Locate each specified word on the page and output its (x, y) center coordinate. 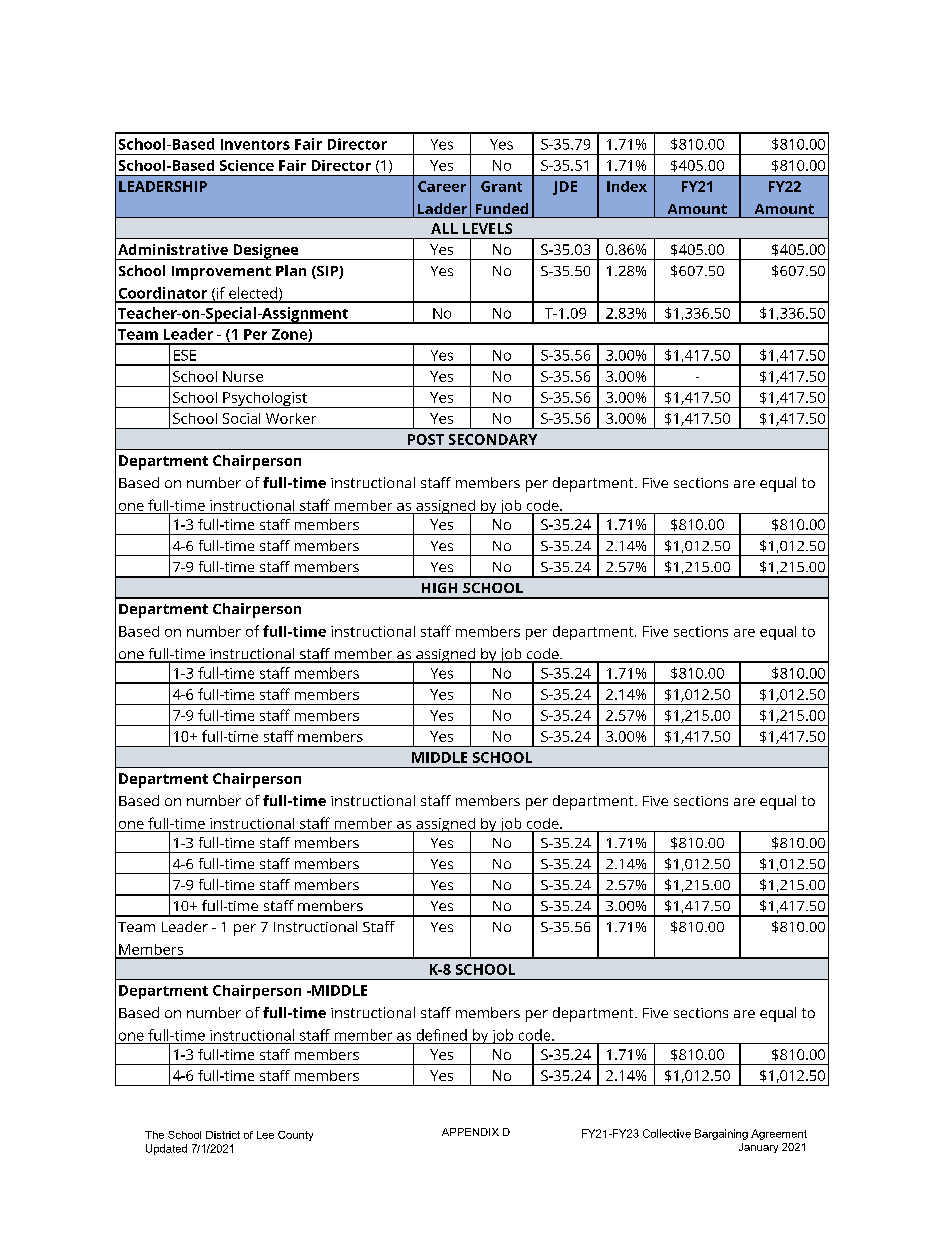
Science (247, 165)
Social (241, 418)
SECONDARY (493, 439)
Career (442, 186)
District (223, 1135)
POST (426, 439)
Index (627, 186)
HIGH (439, 588)
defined (442, 1035)
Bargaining (721, 1134)
